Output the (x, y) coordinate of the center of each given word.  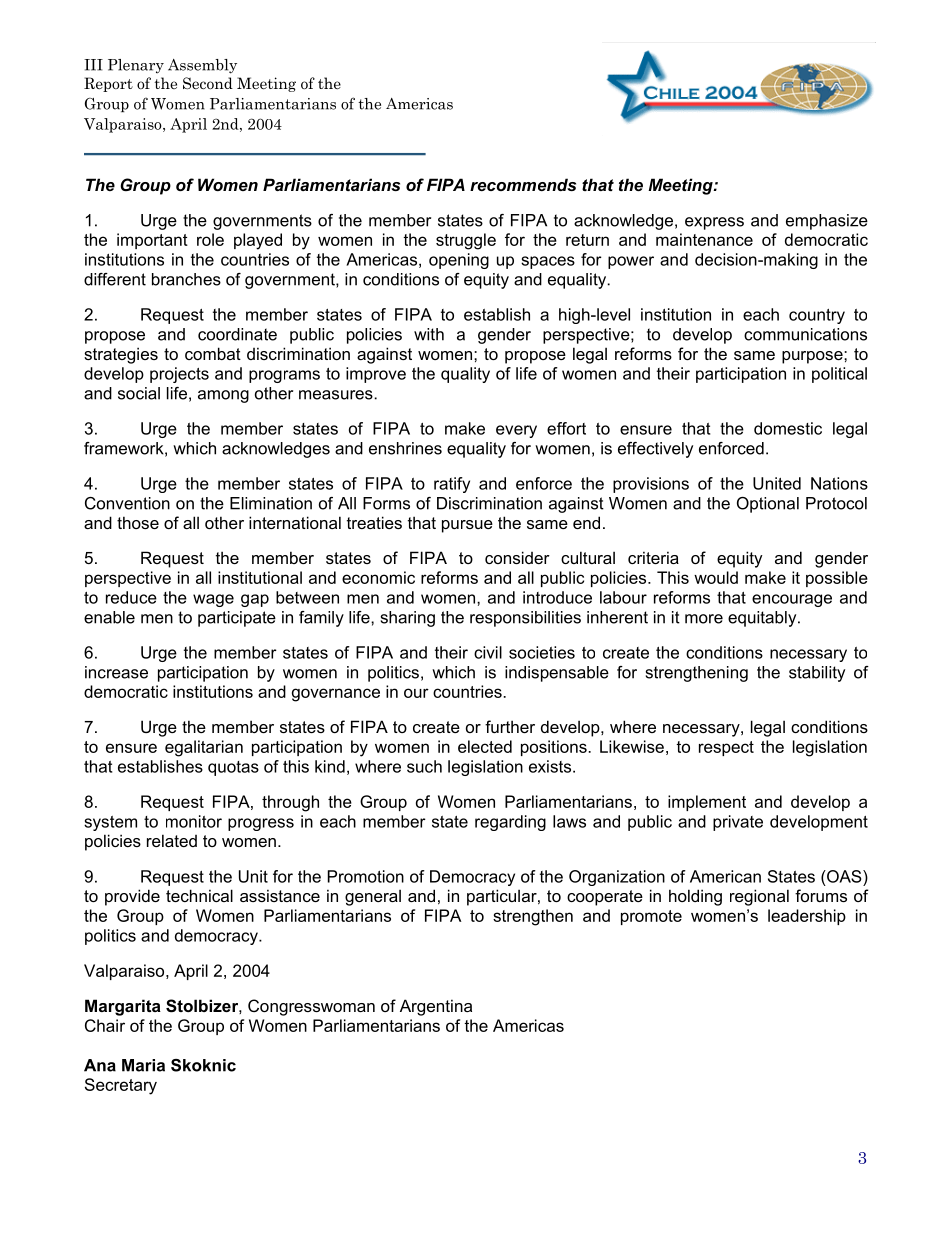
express (714, 223)
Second (208, 83)
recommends (523, 184)
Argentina (436, 1007)
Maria (143, 1065)
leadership (807, 917)
